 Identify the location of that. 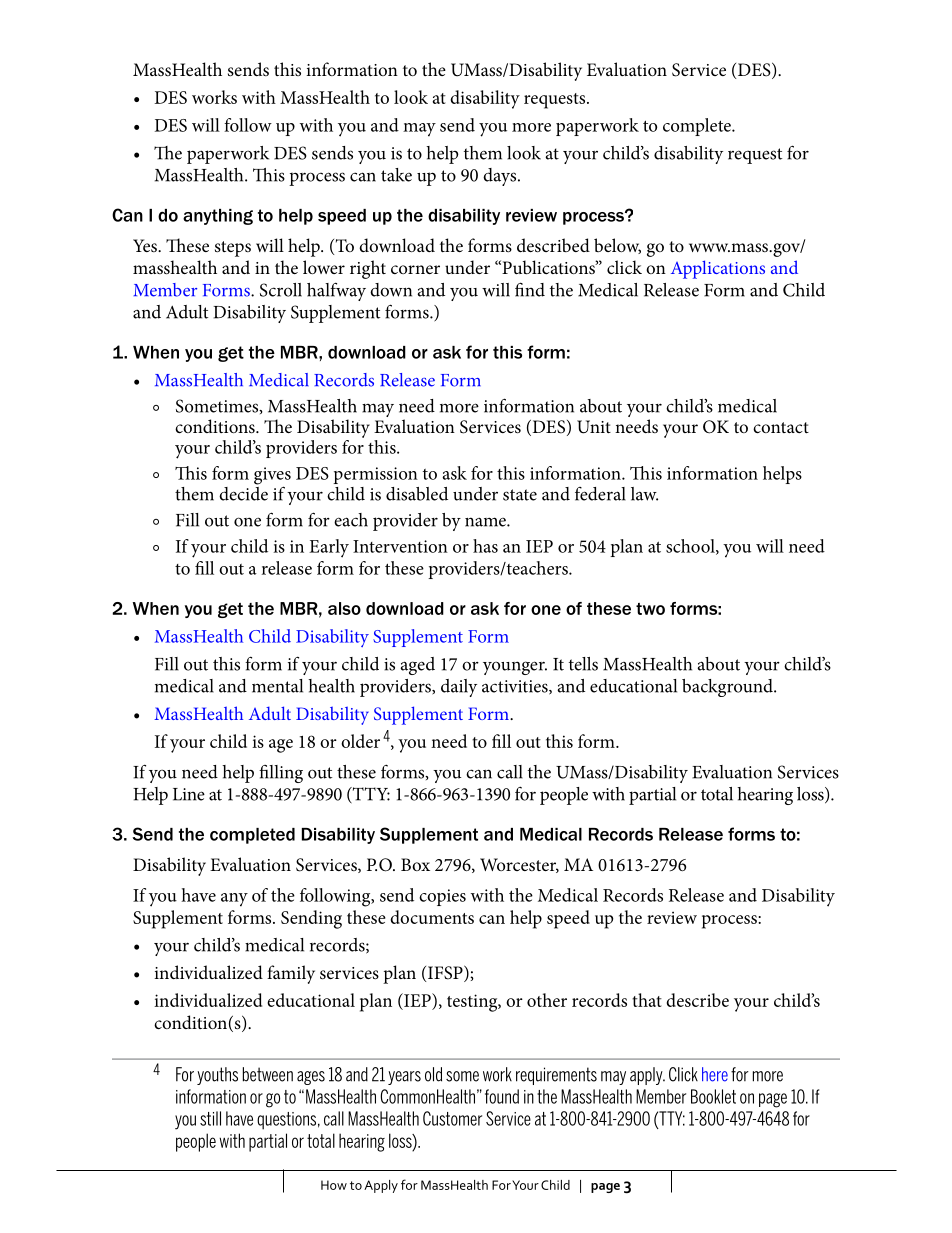
(647, 1000).
